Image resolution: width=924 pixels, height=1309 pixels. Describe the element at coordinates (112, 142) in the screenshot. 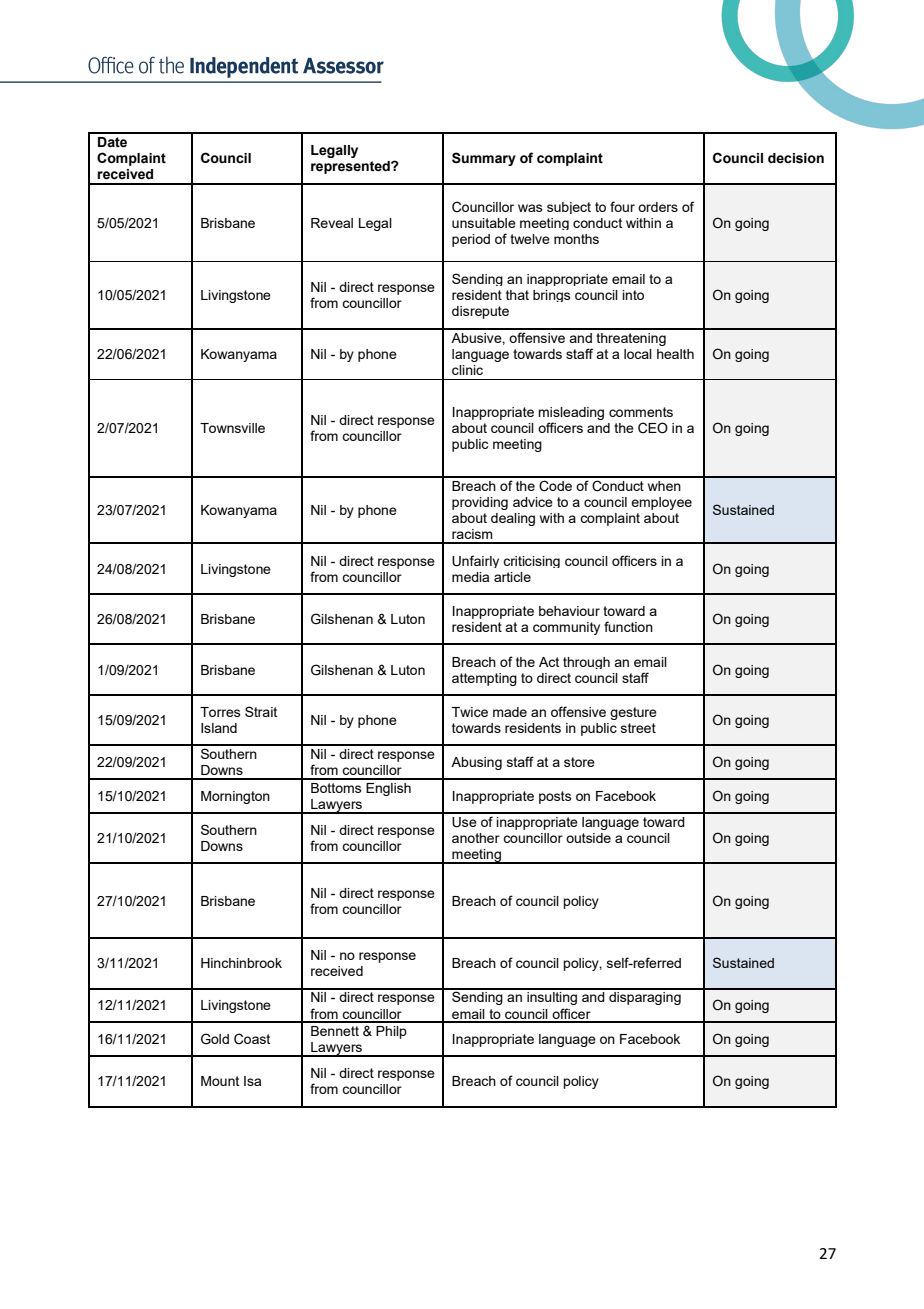

I see `Date` at that location.
